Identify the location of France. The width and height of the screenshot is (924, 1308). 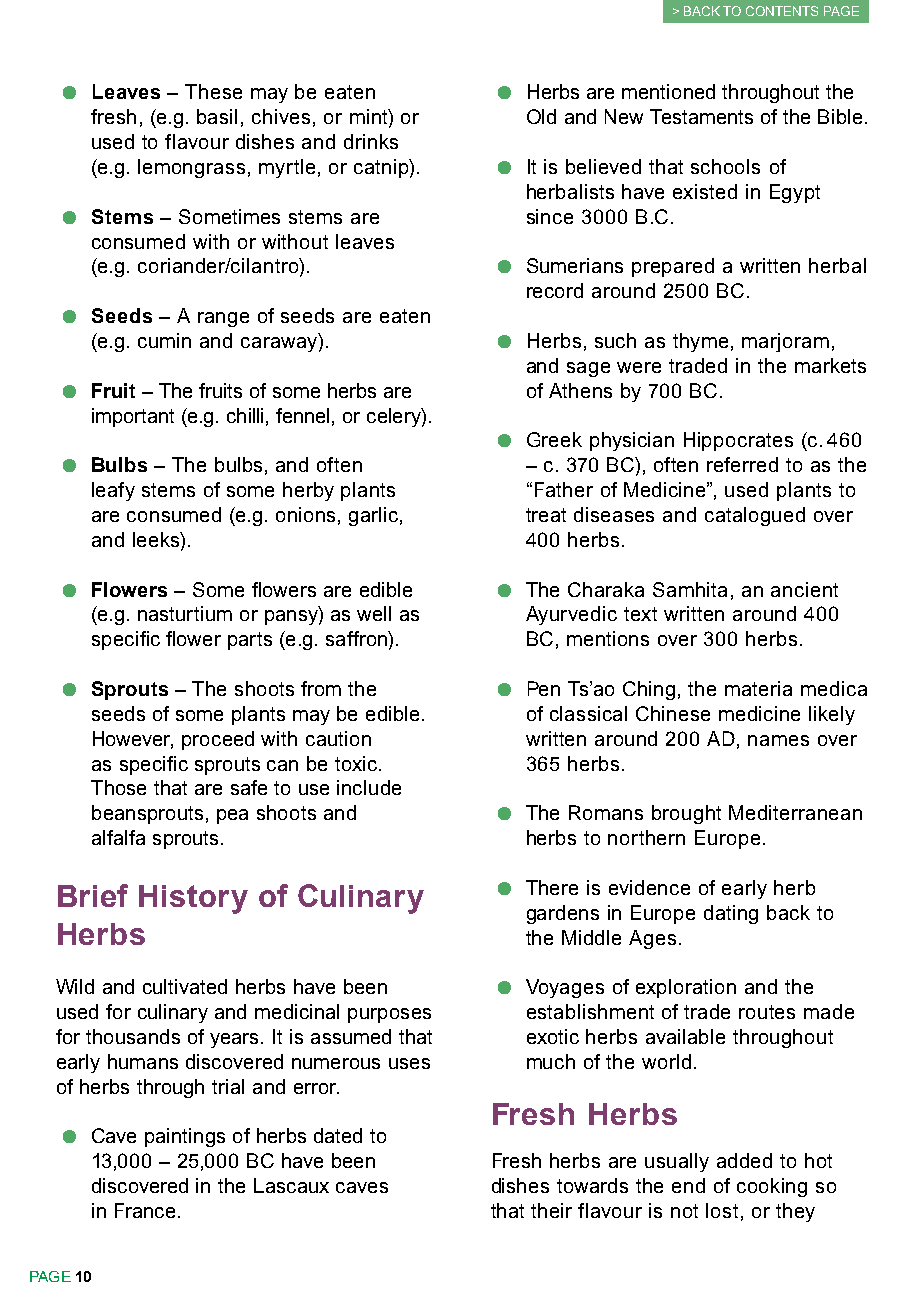
(145, 1210).
